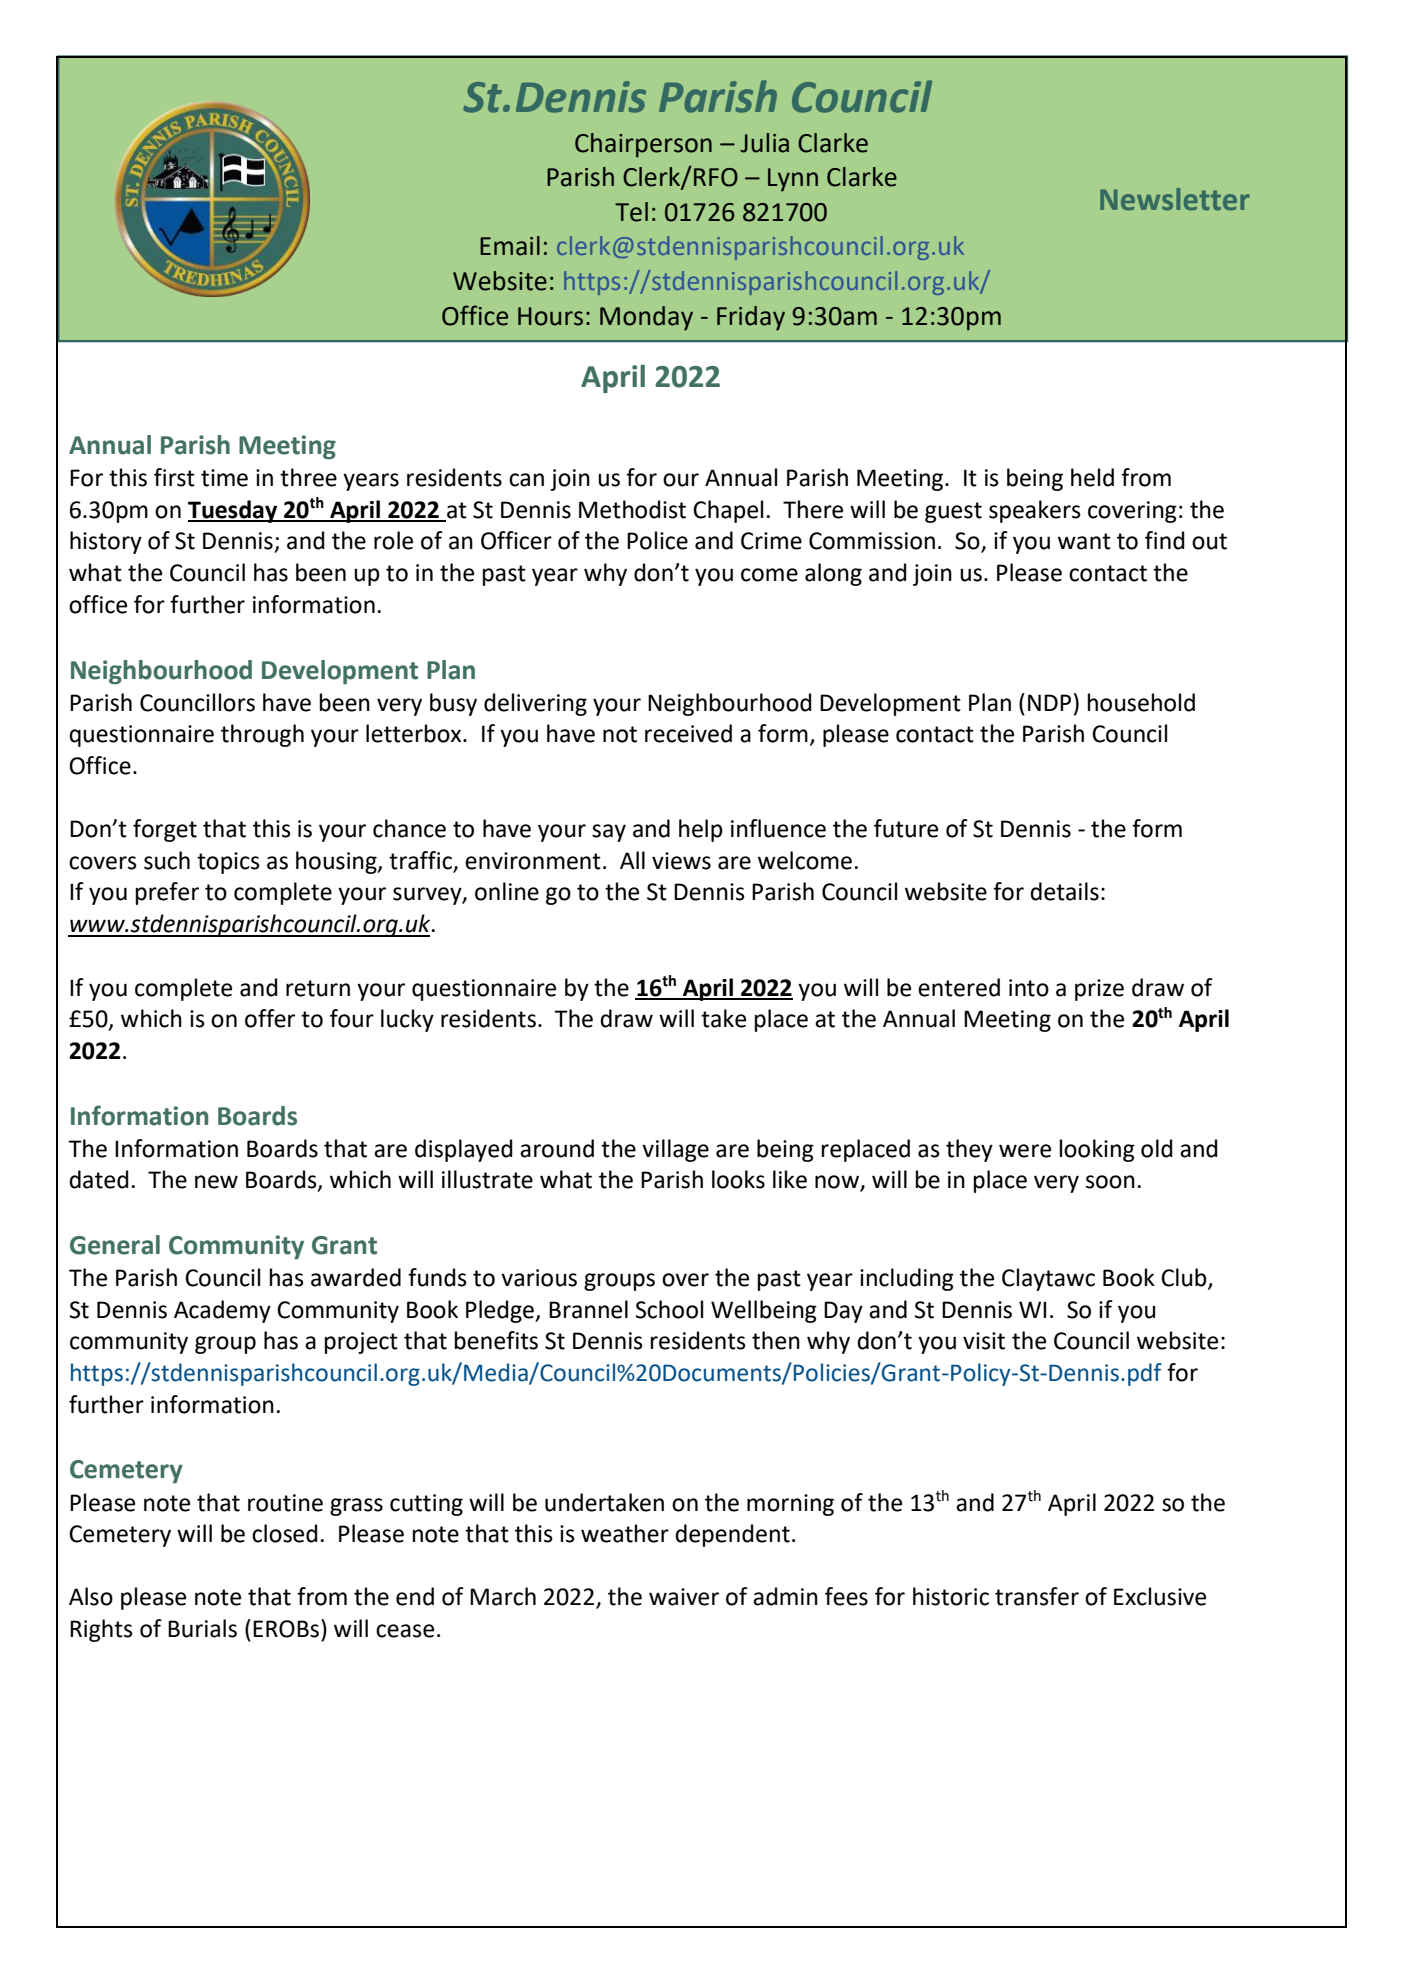 This screenshot has width=1403, height=1984. Describe the element at coordinates (1037, 1596) in the screenshot. I see `transfer` at that location.
